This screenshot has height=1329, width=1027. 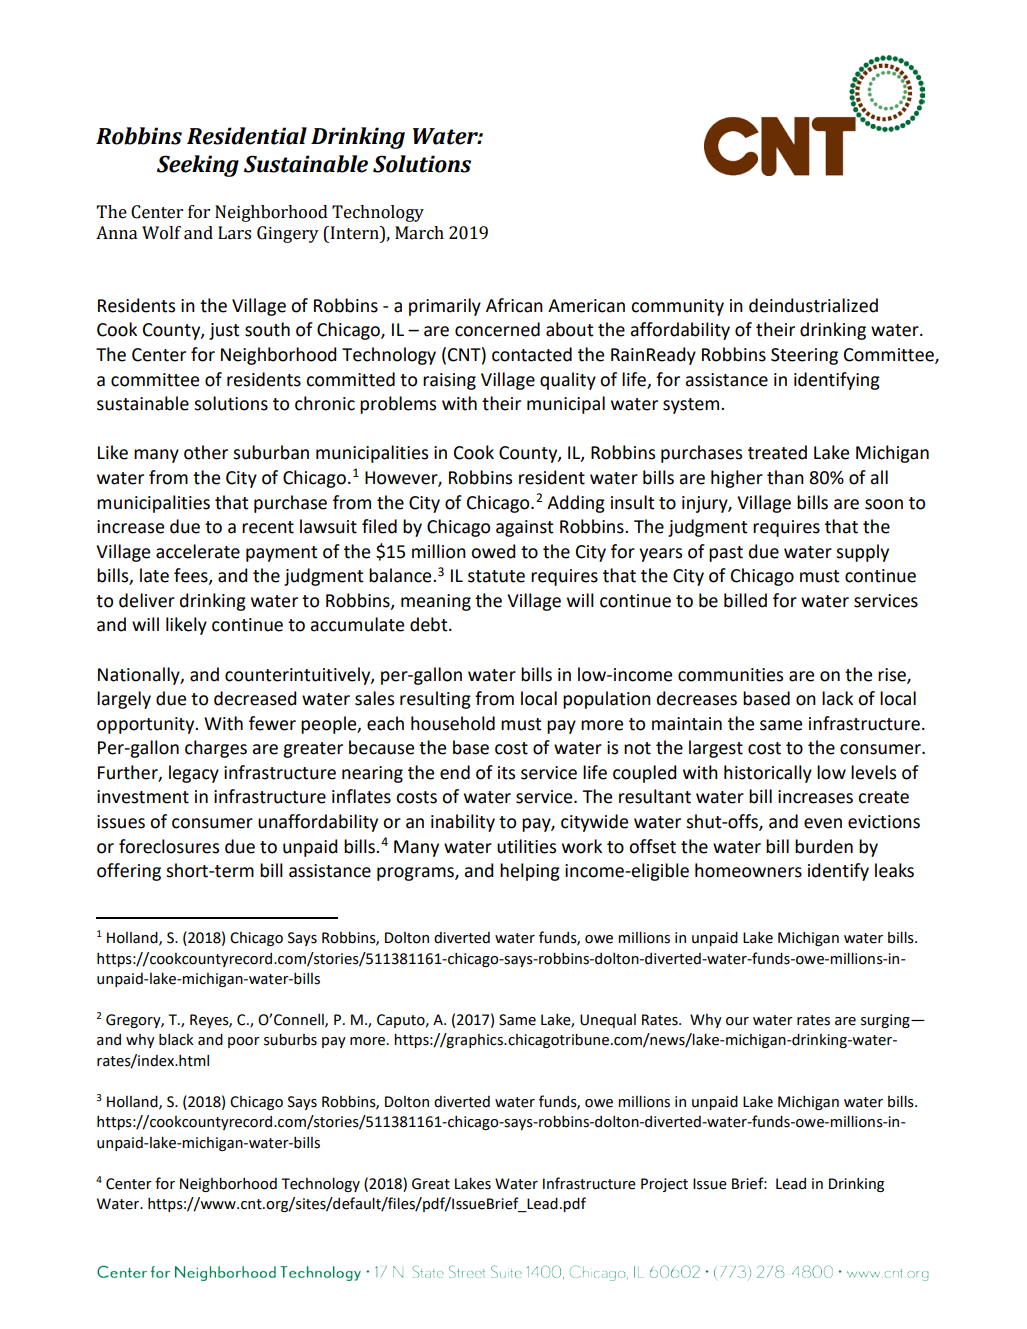 I want to click on other, so click(x=206, y=452).
